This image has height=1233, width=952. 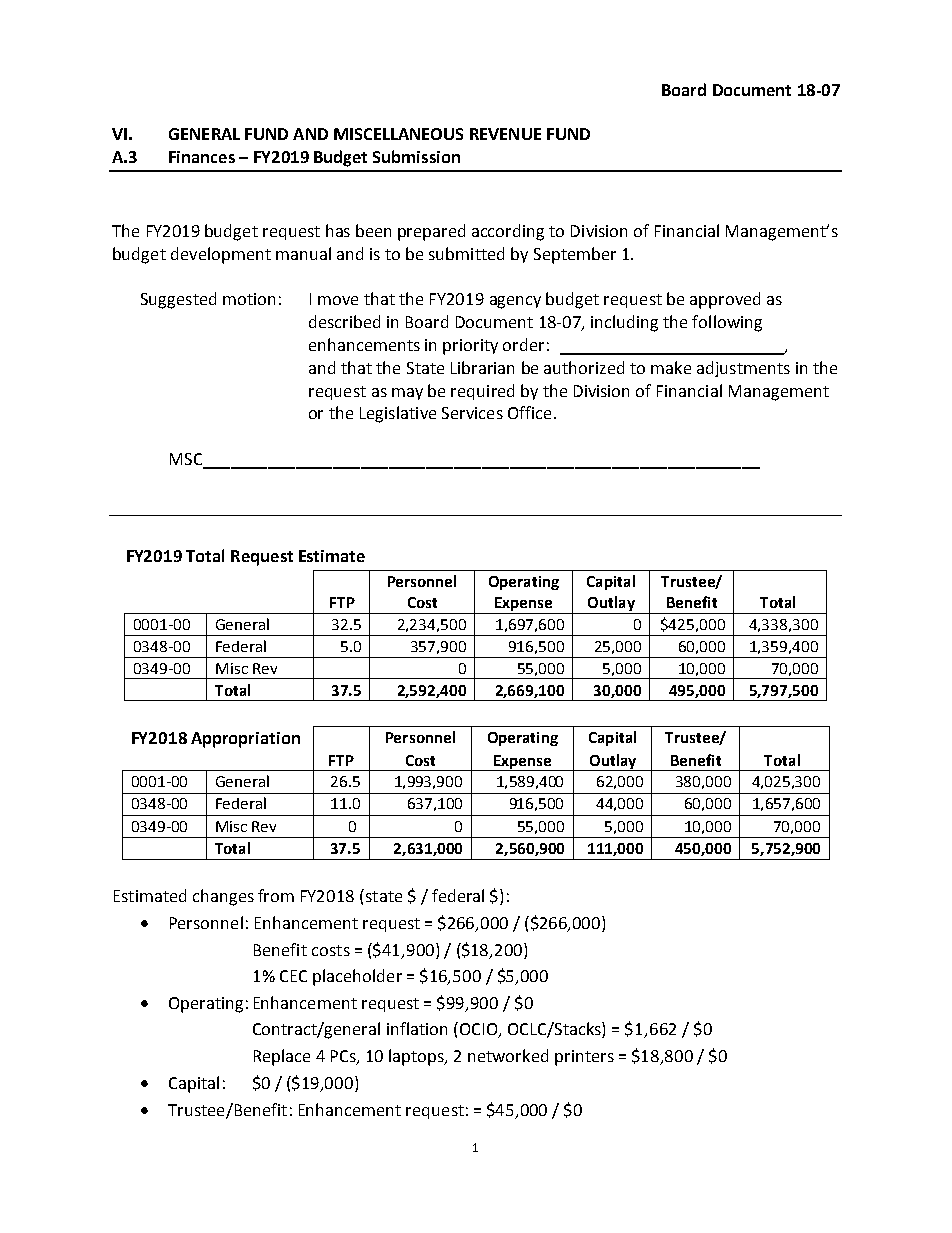 I want to click on inflation, so click(x=417, y=1028).
